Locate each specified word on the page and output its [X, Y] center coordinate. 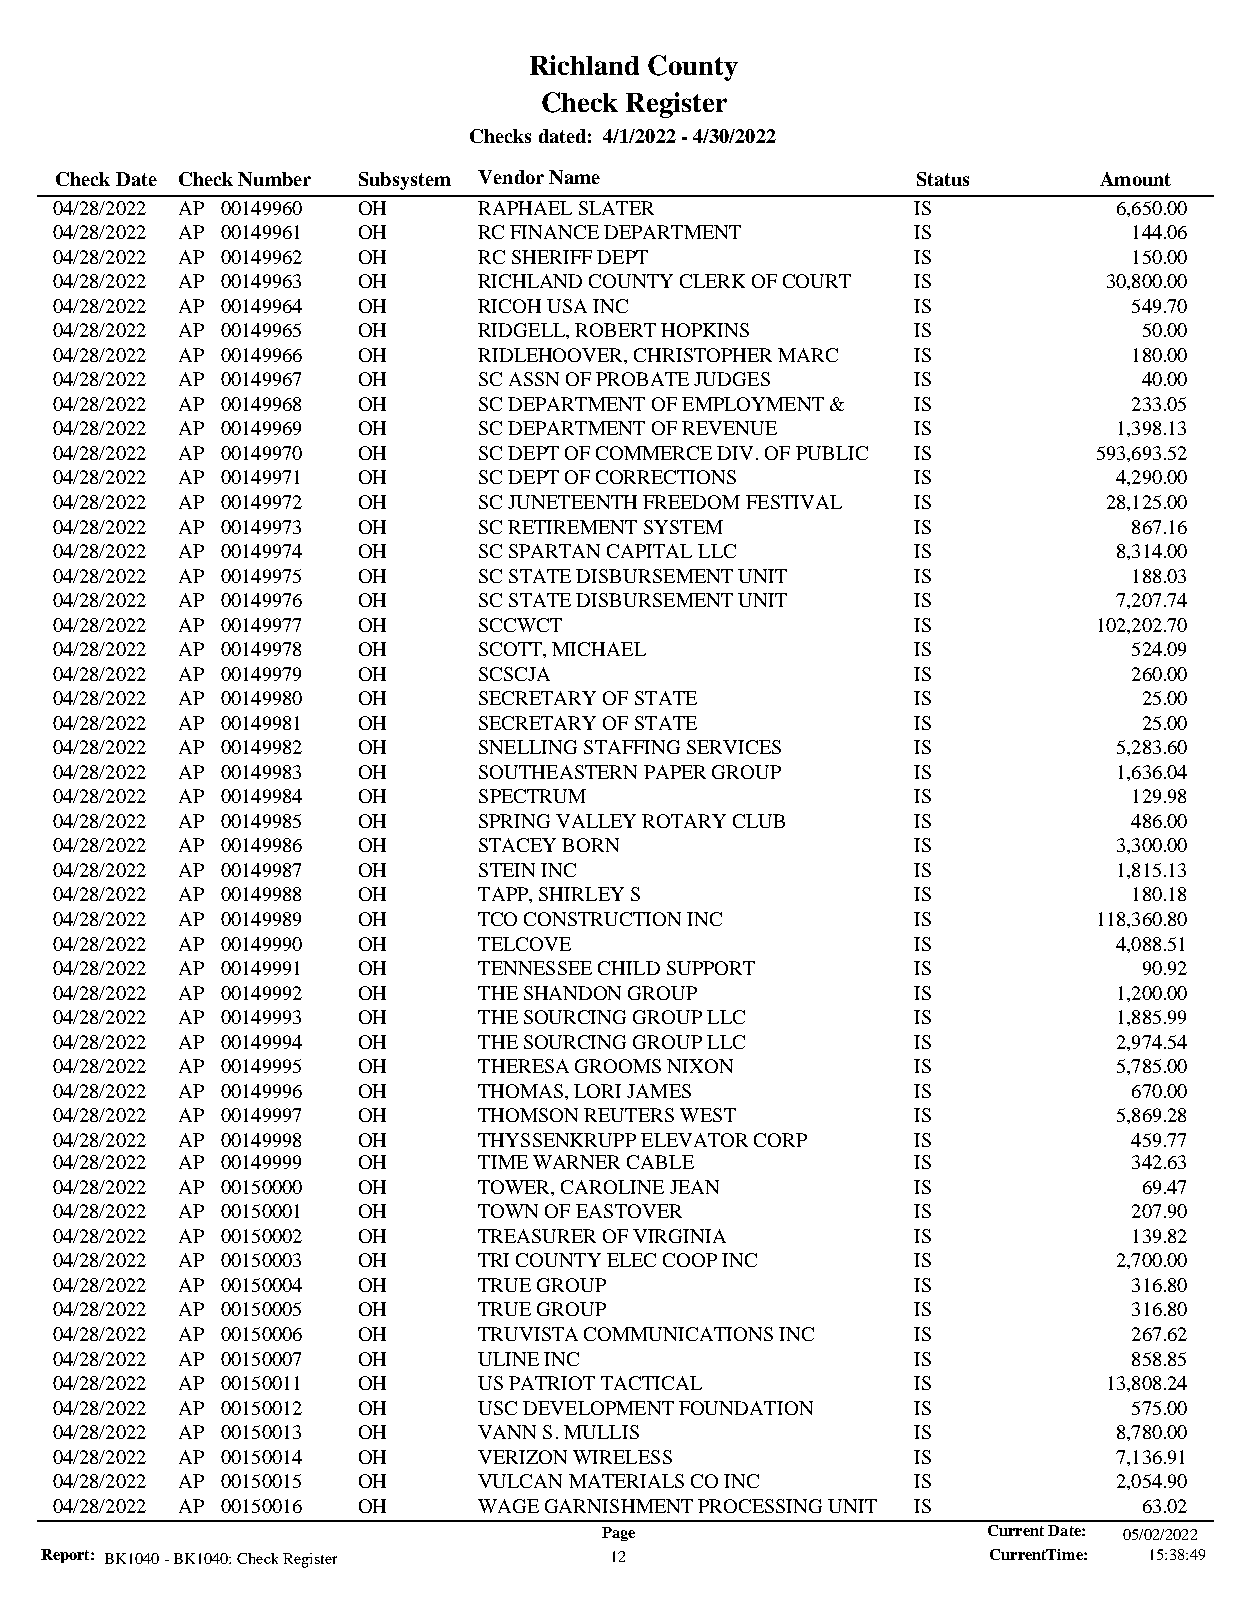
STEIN [507, 870]
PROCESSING [760, 1506]
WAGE [508, 1506]
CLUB [759, 821]
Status [943, 179]
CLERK [712, 281]
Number [274, 179]
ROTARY [684, 821]
